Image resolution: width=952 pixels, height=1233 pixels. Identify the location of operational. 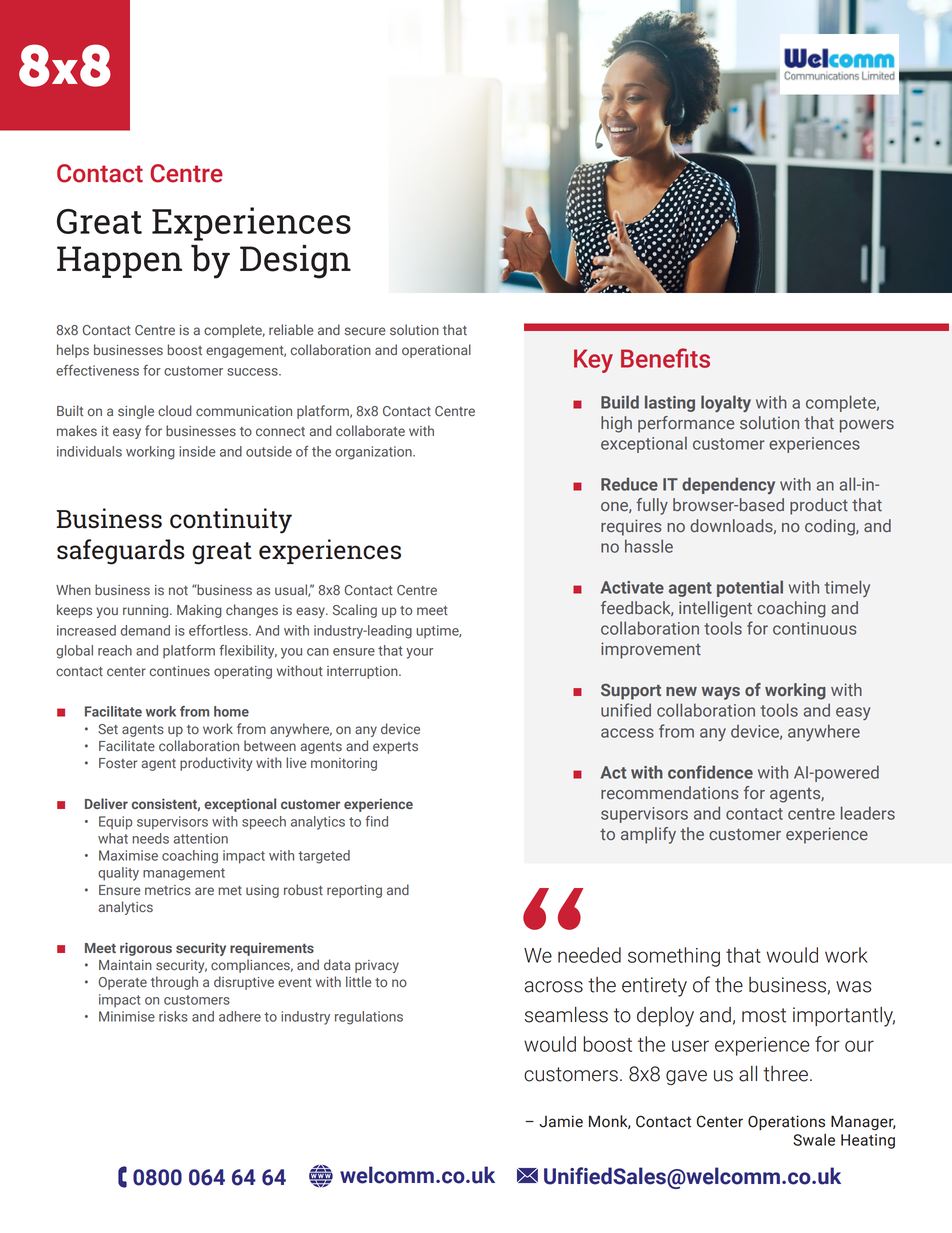
(436, 351).
